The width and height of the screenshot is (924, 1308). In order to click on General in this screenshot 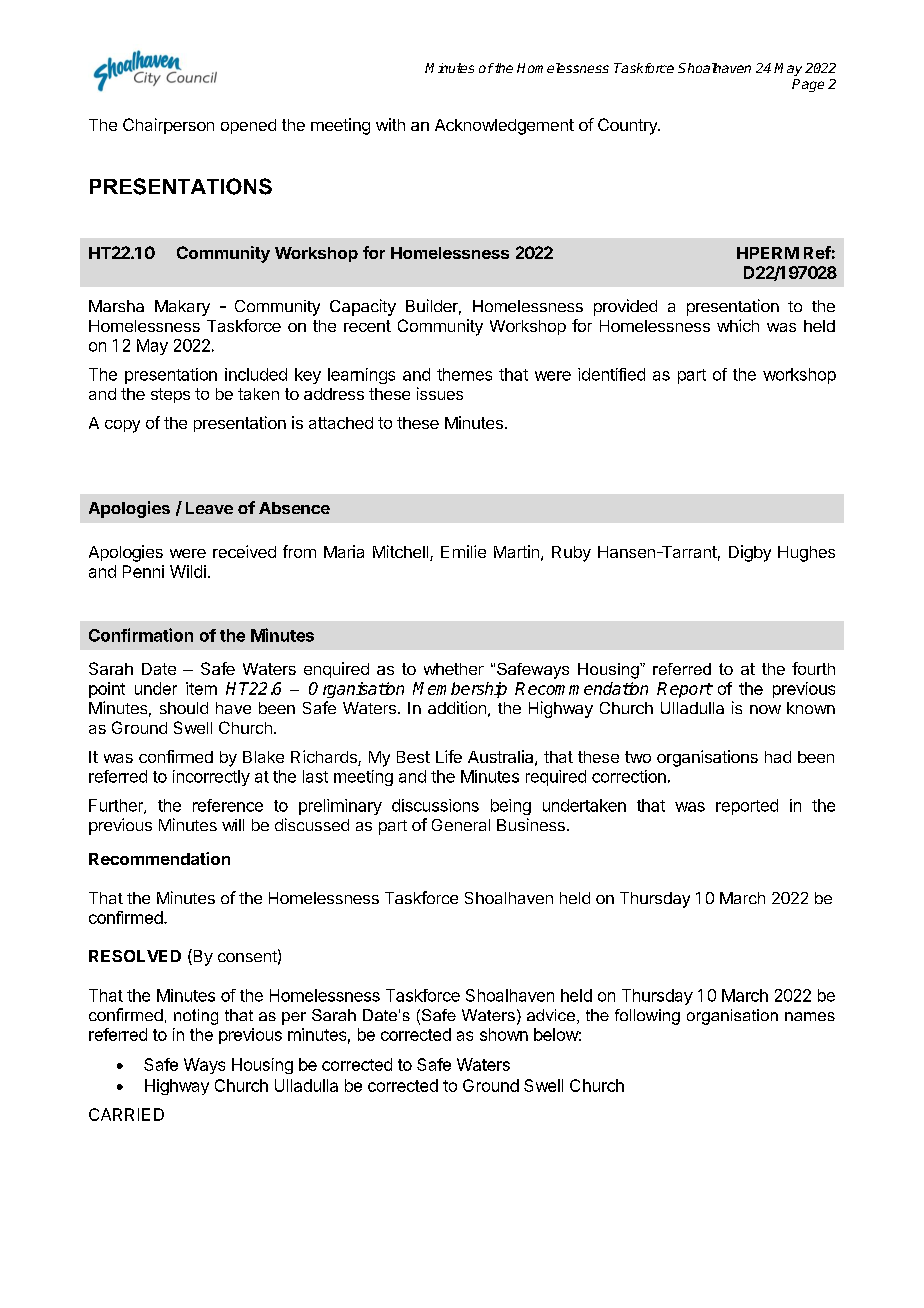, I will do `click(461, 825)`.
